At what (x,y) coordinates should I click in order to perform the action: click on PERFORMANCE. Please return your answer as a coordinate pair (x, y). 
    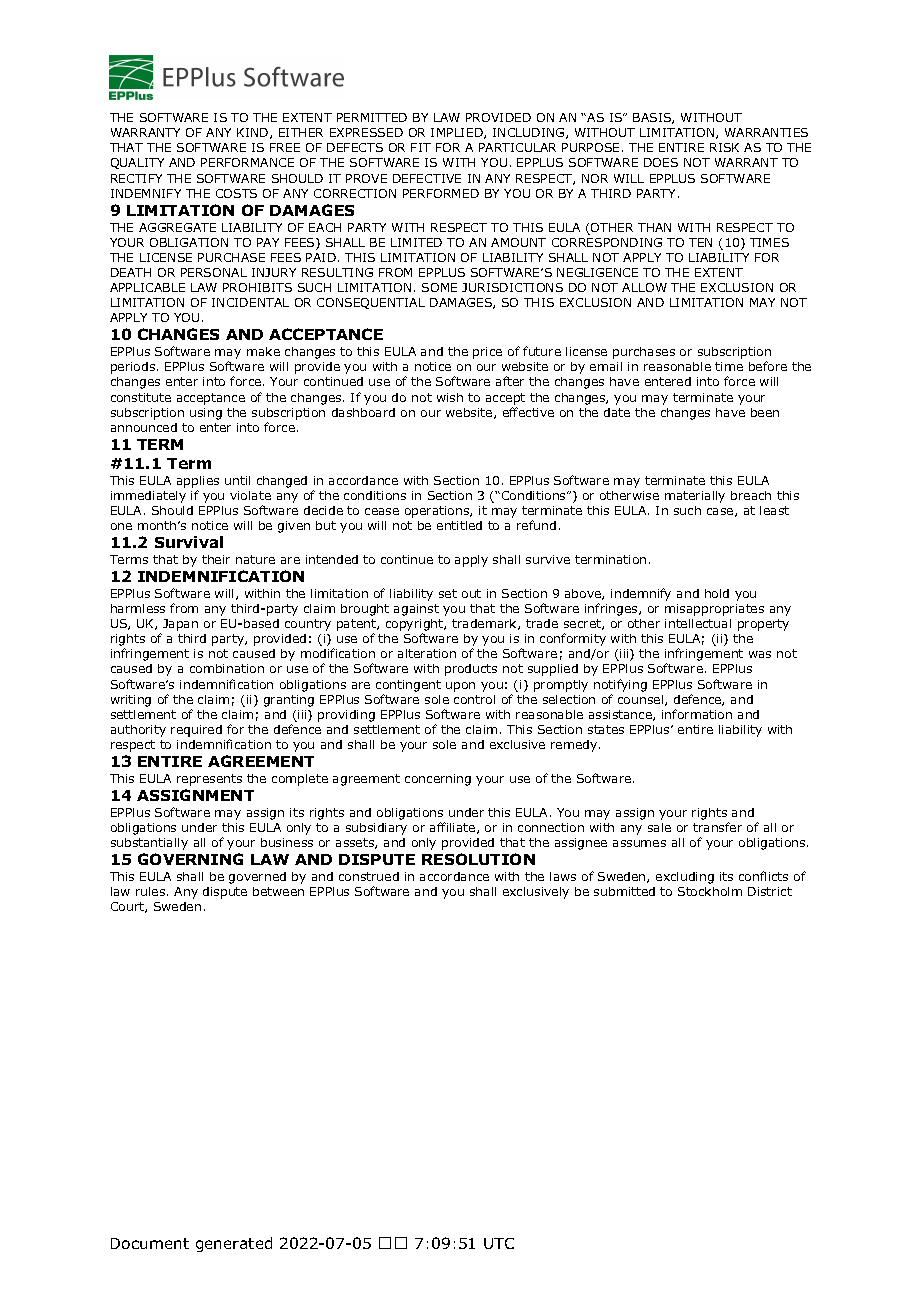
    Looking at the image, I should click on (247, 162).
